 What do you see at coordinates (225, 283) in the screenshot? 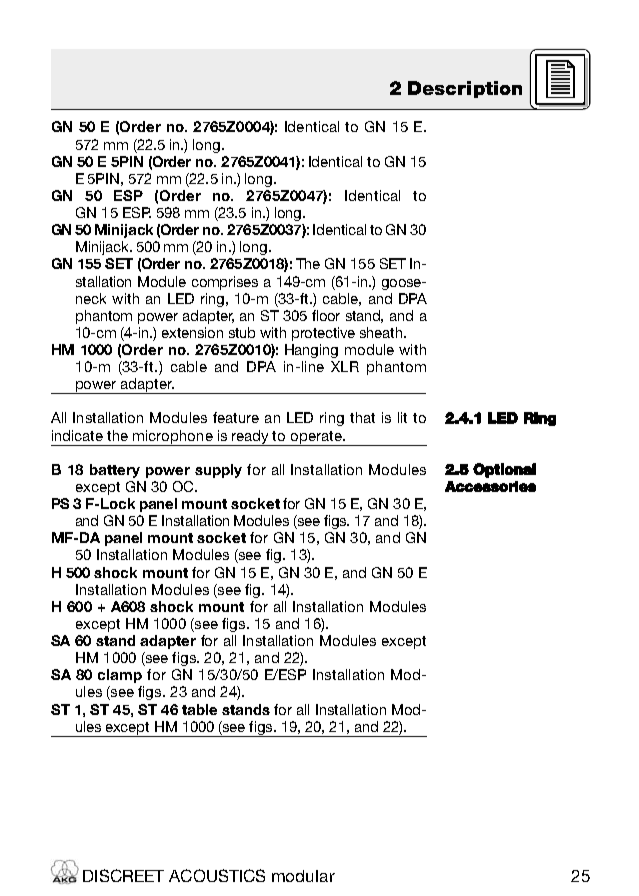
I see `comprises` at bounding box center [225, 283].
